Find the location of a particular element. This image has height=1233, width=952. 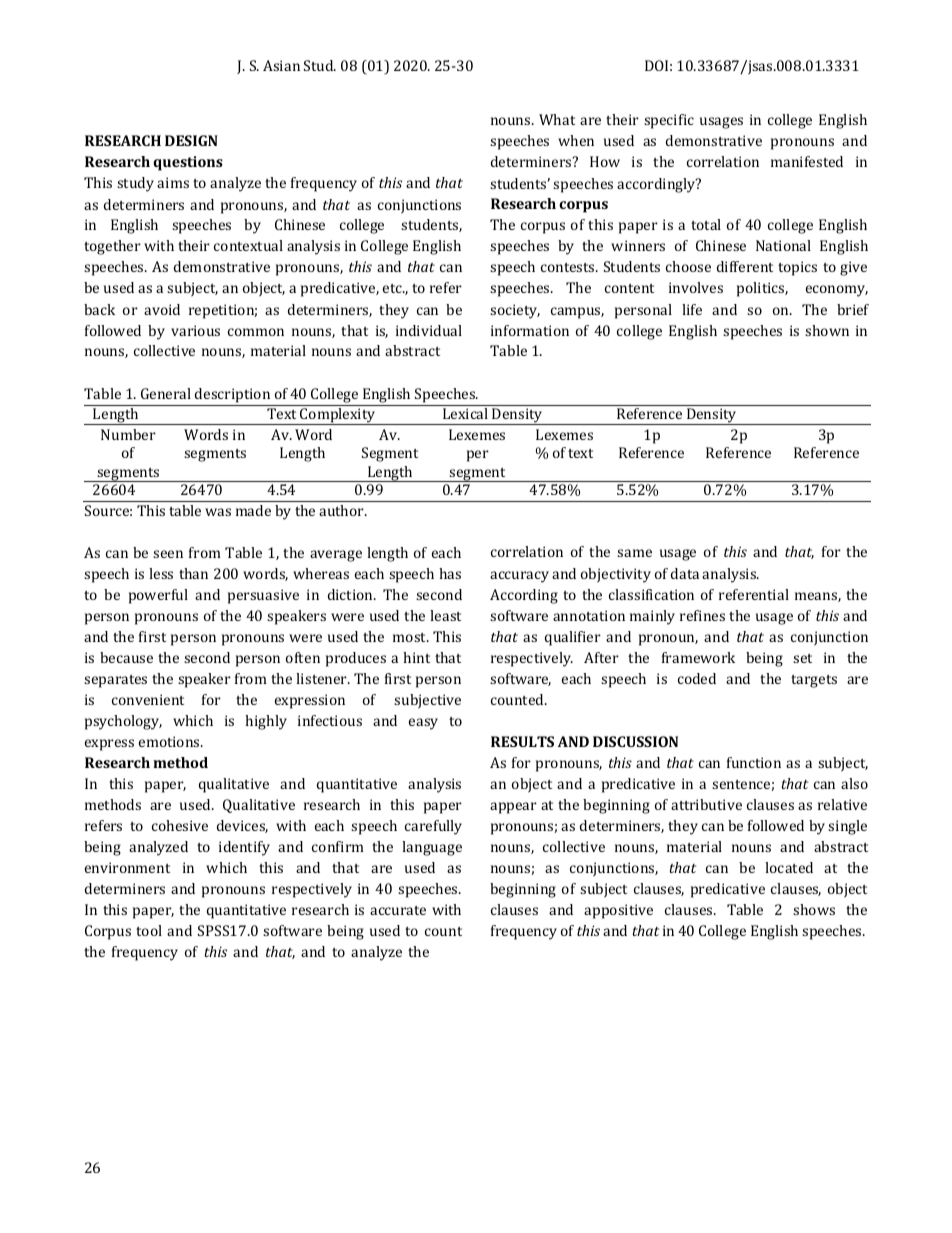

accurate is located at coordinates (398, 910).
